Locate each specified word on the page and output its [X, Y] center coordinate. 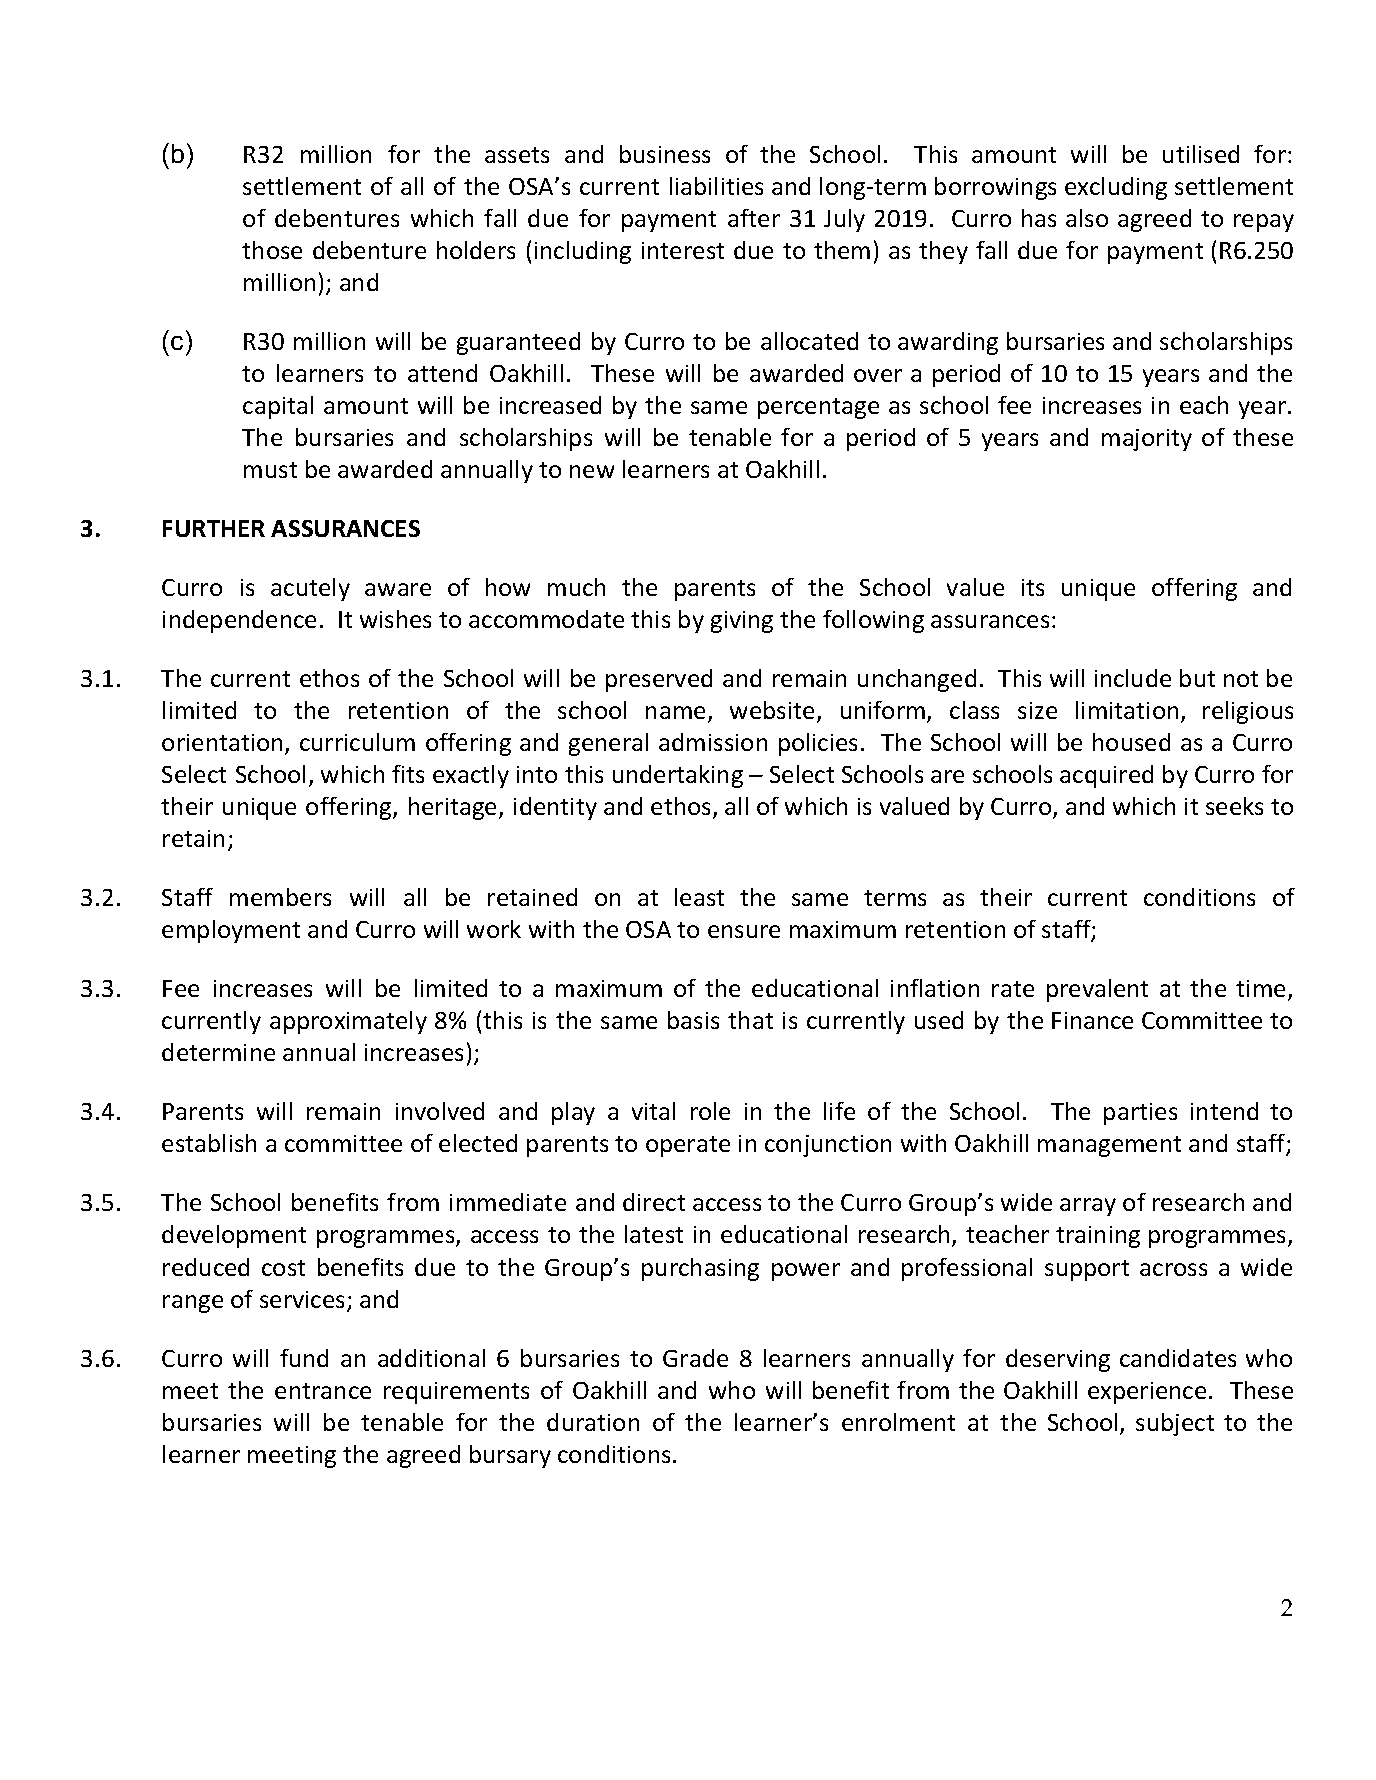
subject [1175, 1424]
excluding [1116, 188]
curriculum [357, 742]
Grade [695, 1358]
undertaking [678, 776]
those [272, 250]
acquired [1106, 776]
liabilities [716, 186]
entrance [323, 1391]
